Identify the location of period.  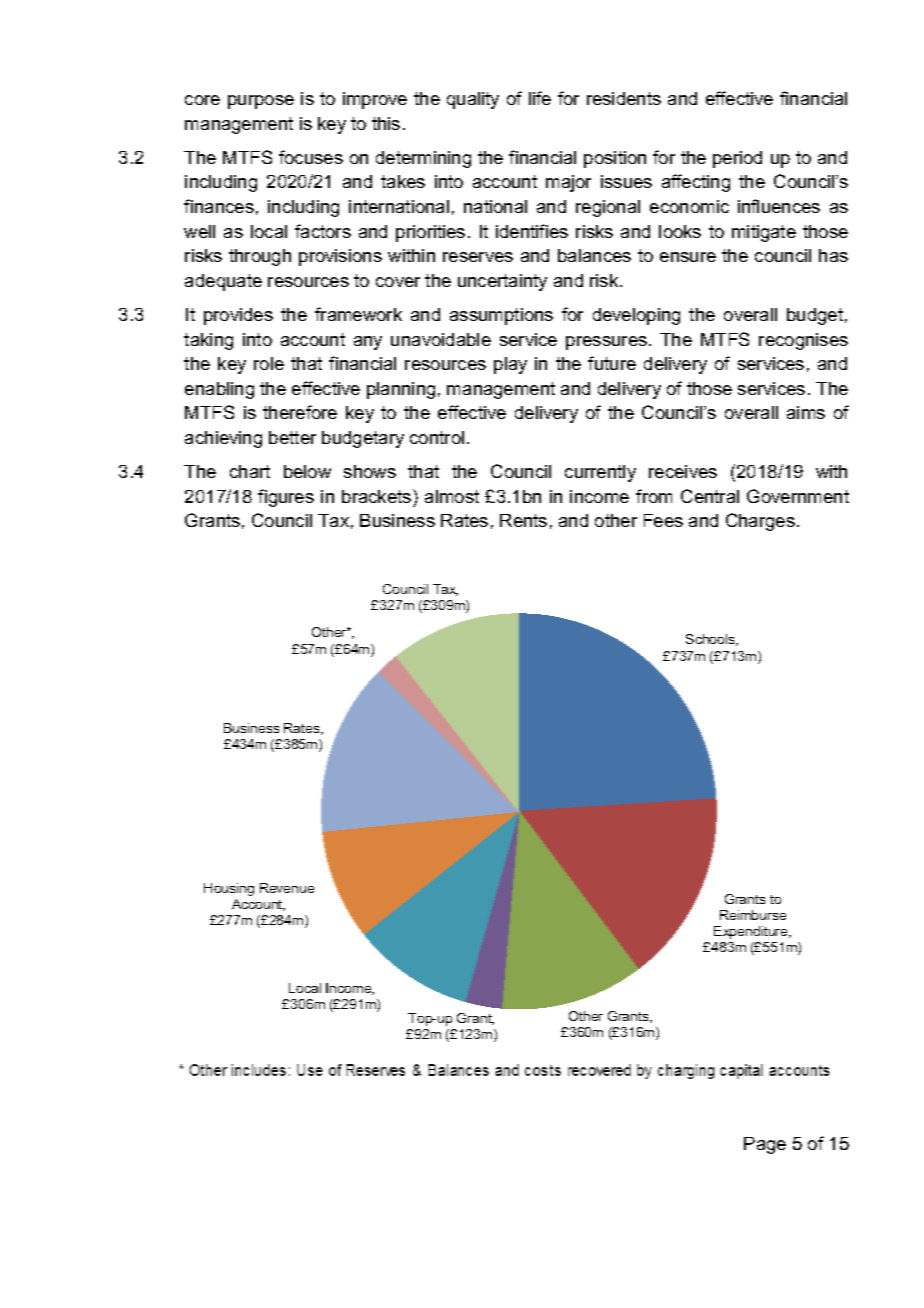
(737, 159).
